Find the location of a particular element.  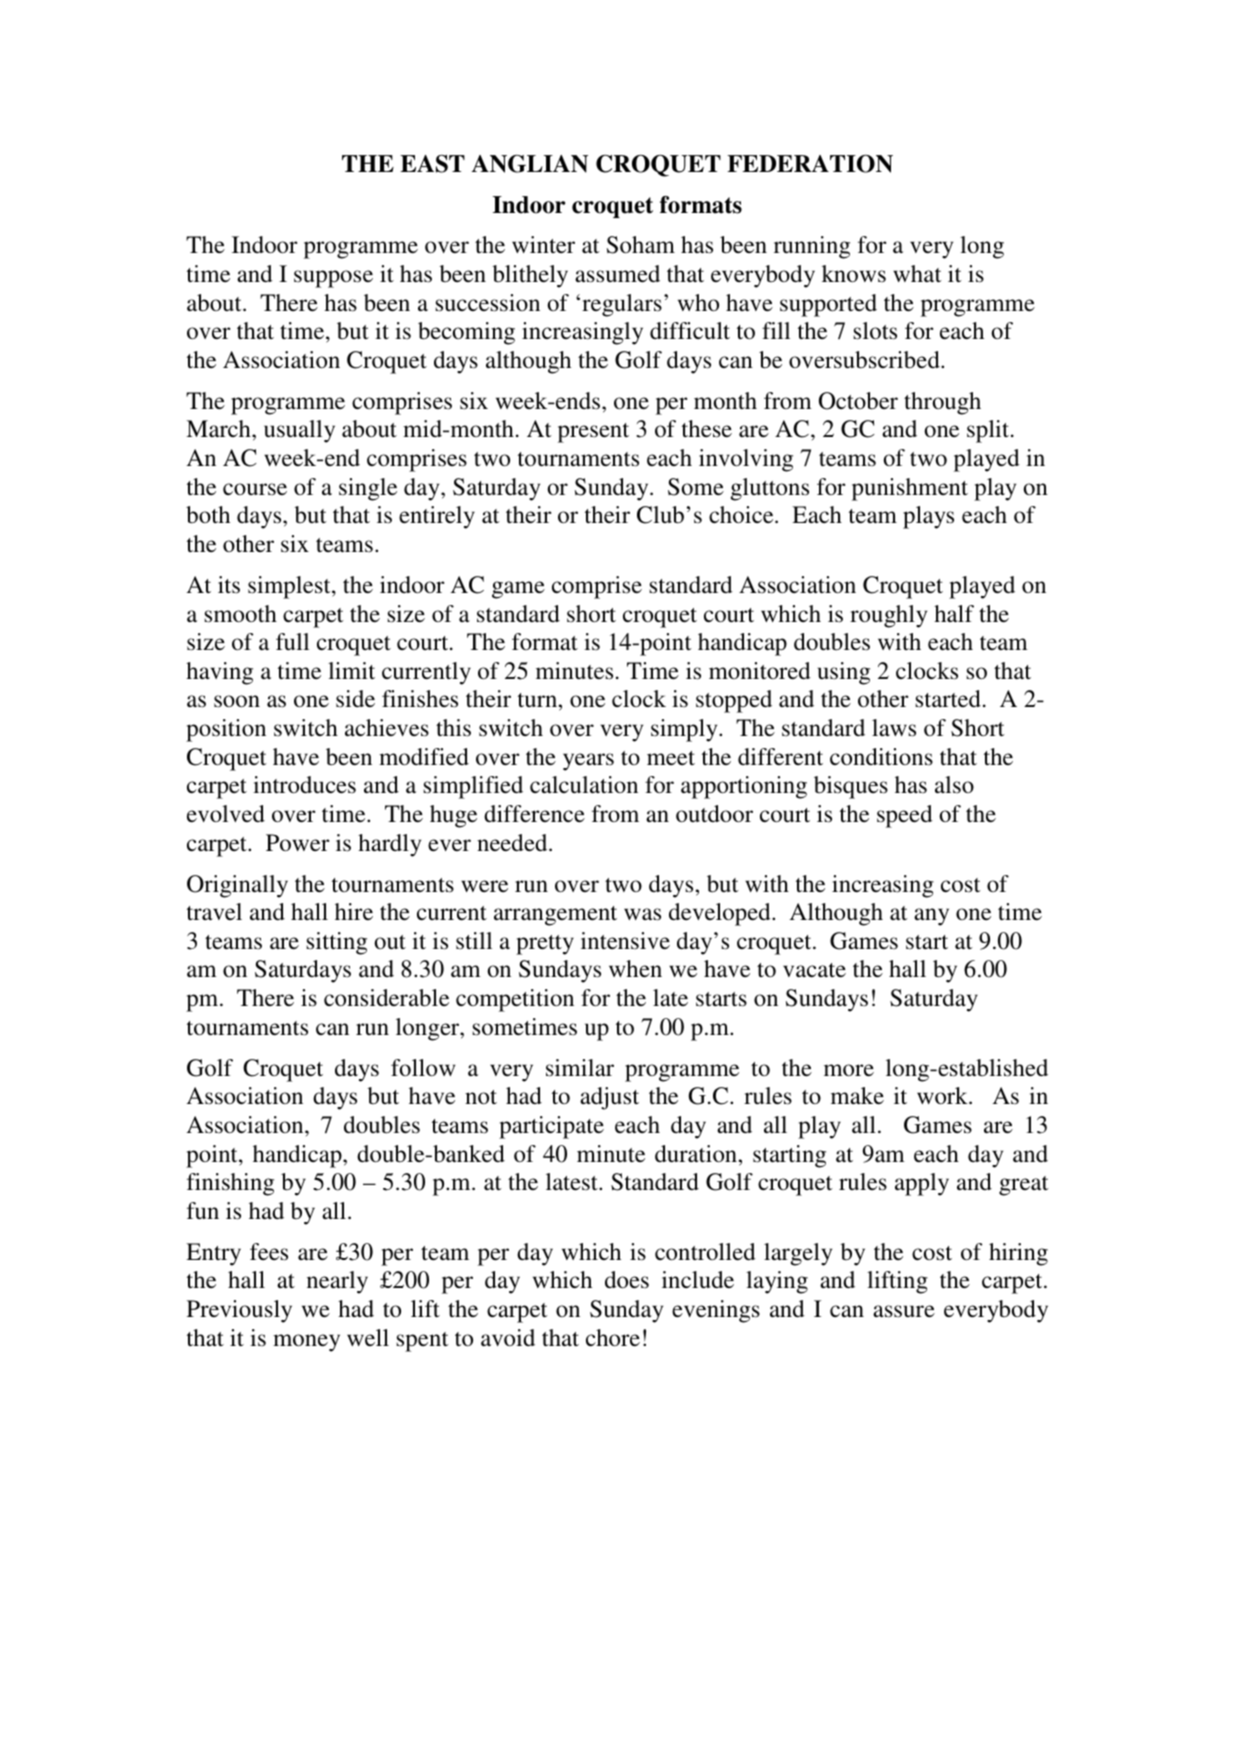

years is located at coordinates (588, 762).
